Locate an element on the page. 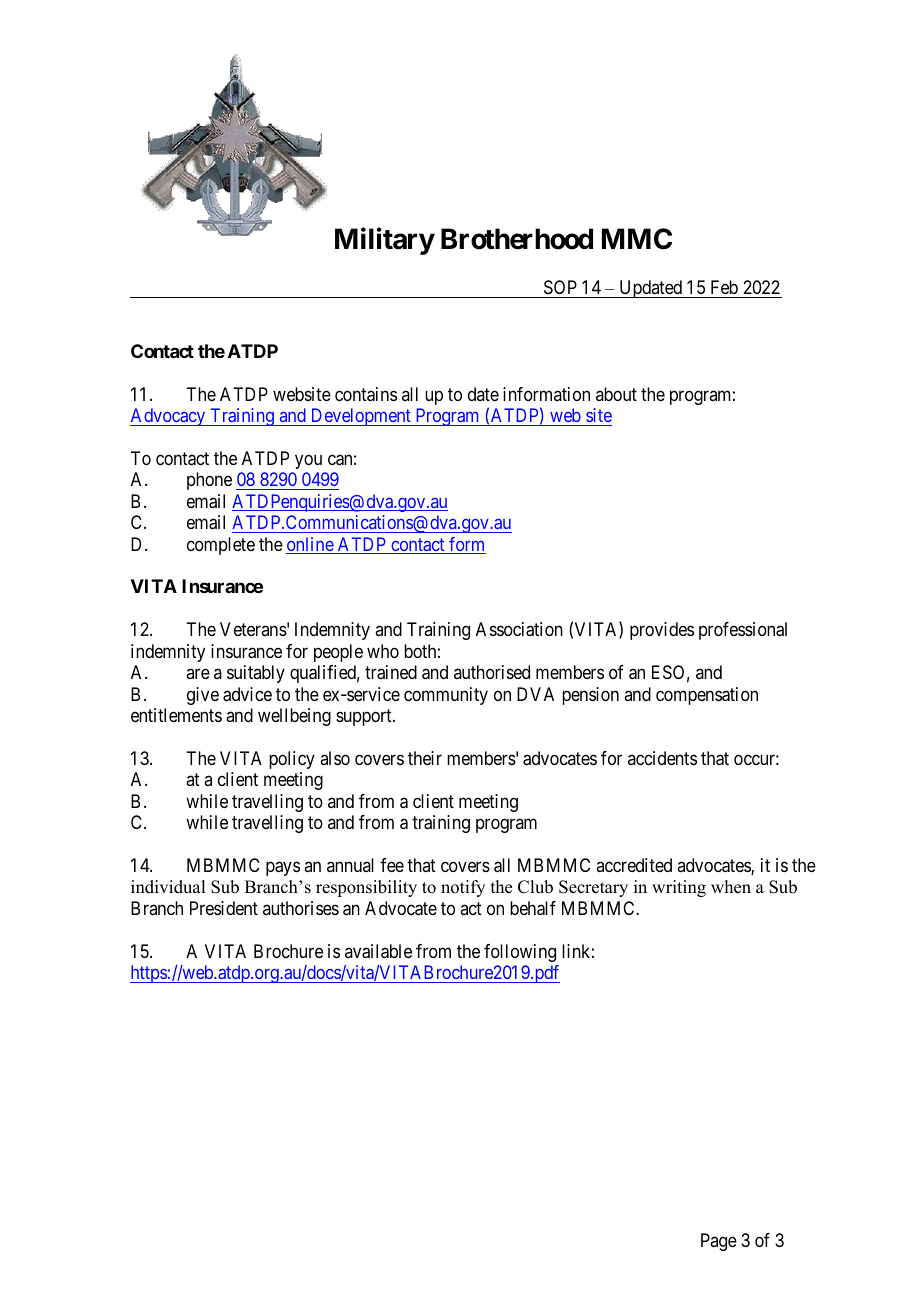 The height and width of the page is (1307, 924). Feb is located at coordinates (724, 287).
